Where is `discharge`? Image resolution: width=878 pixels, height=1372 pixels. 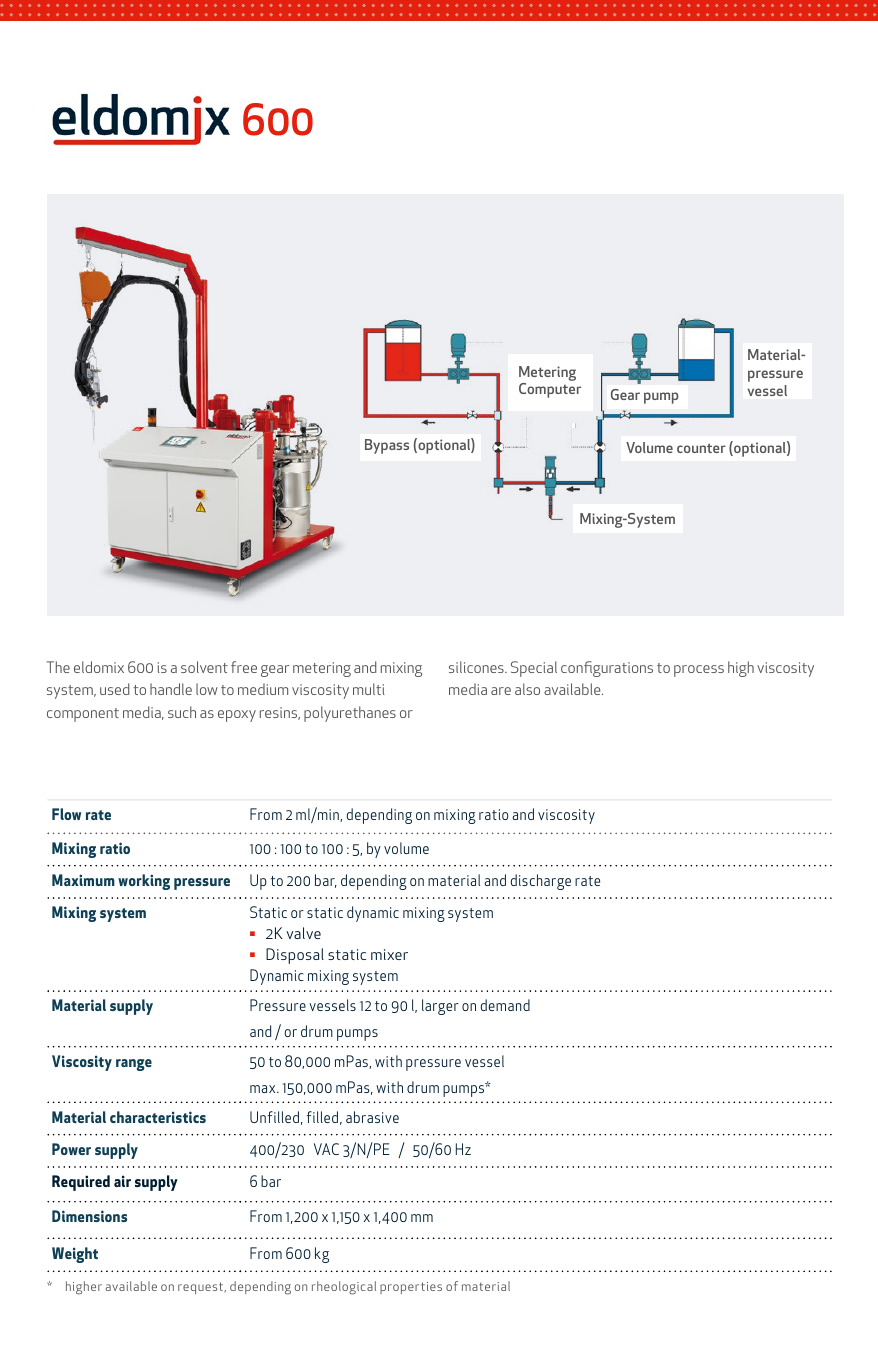 discharge is located at coordinates (541, 882).
